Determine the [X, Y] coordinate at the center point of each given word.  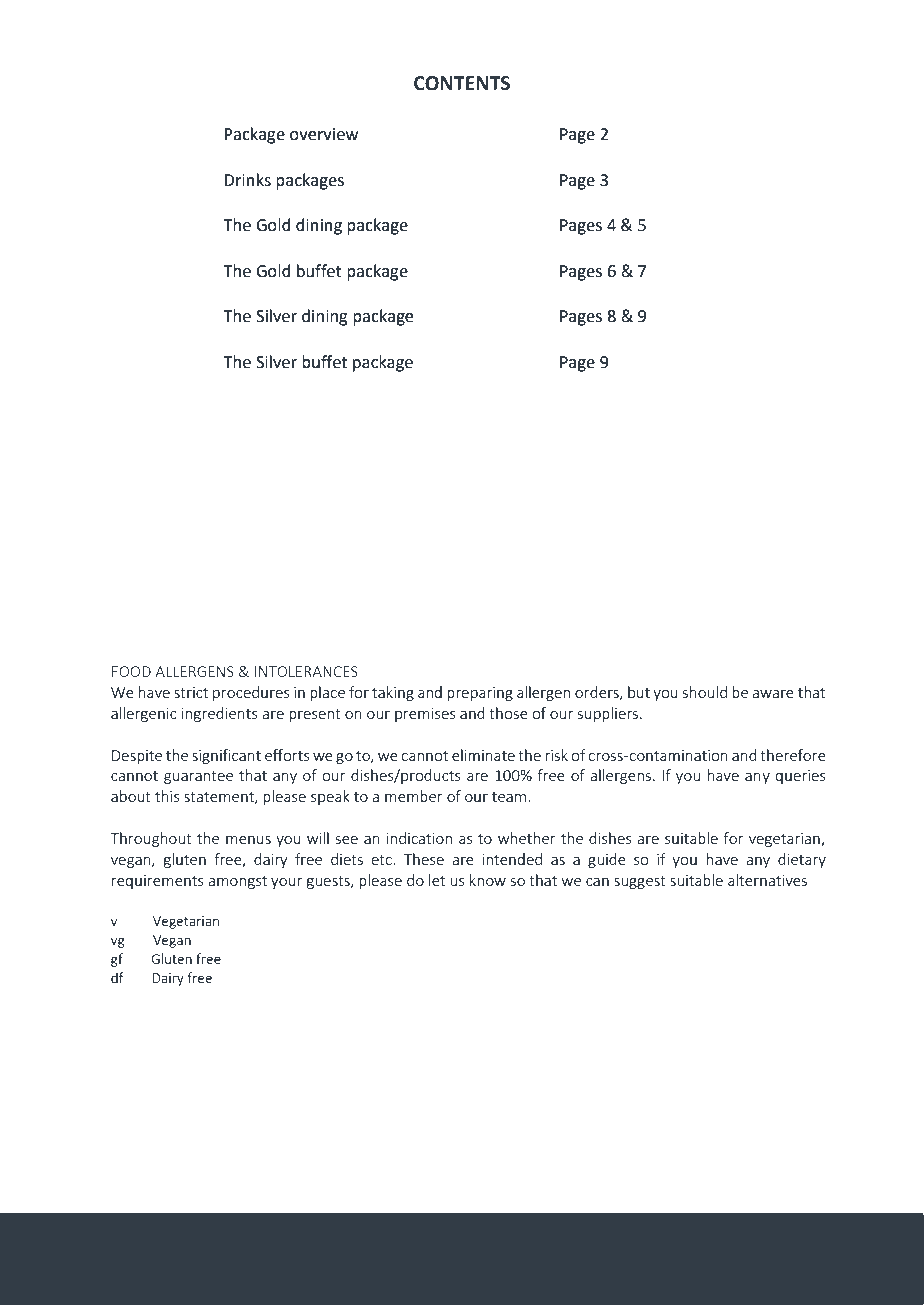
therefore [793, 755]
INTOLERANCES [306, 671]
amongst [237, 882]
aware [773, 694]
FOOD [131, 671]
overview [324, 134]
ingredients [220, 714]
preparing [480, 694]
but [639, 692]
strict [191, 692]
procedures [251, 693]
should [705, 692]
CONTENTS [462, 83]
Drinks [247, 180]
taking [393, 693]
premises [425, 715]
